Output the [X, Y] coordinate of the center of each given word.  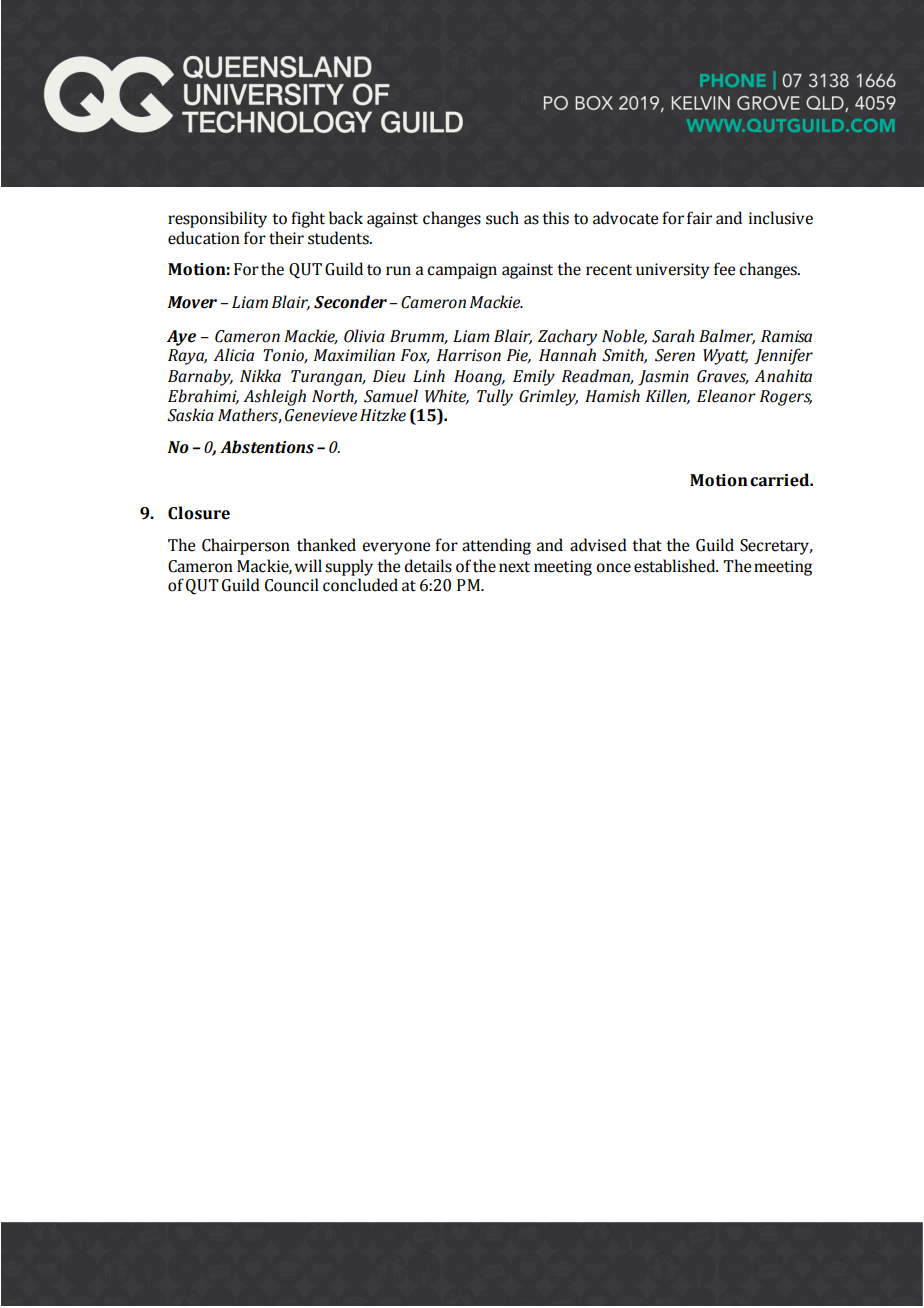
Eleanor [726, 396]
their [286, 238]
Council [292, 585]
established [676, 566]
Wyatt [725, 357]
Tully [495, 397]
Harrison [469, 355]
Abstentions [267, 447]
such [502, 218]
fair [699, 218]
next [514, 567]
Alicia [233, 355]
